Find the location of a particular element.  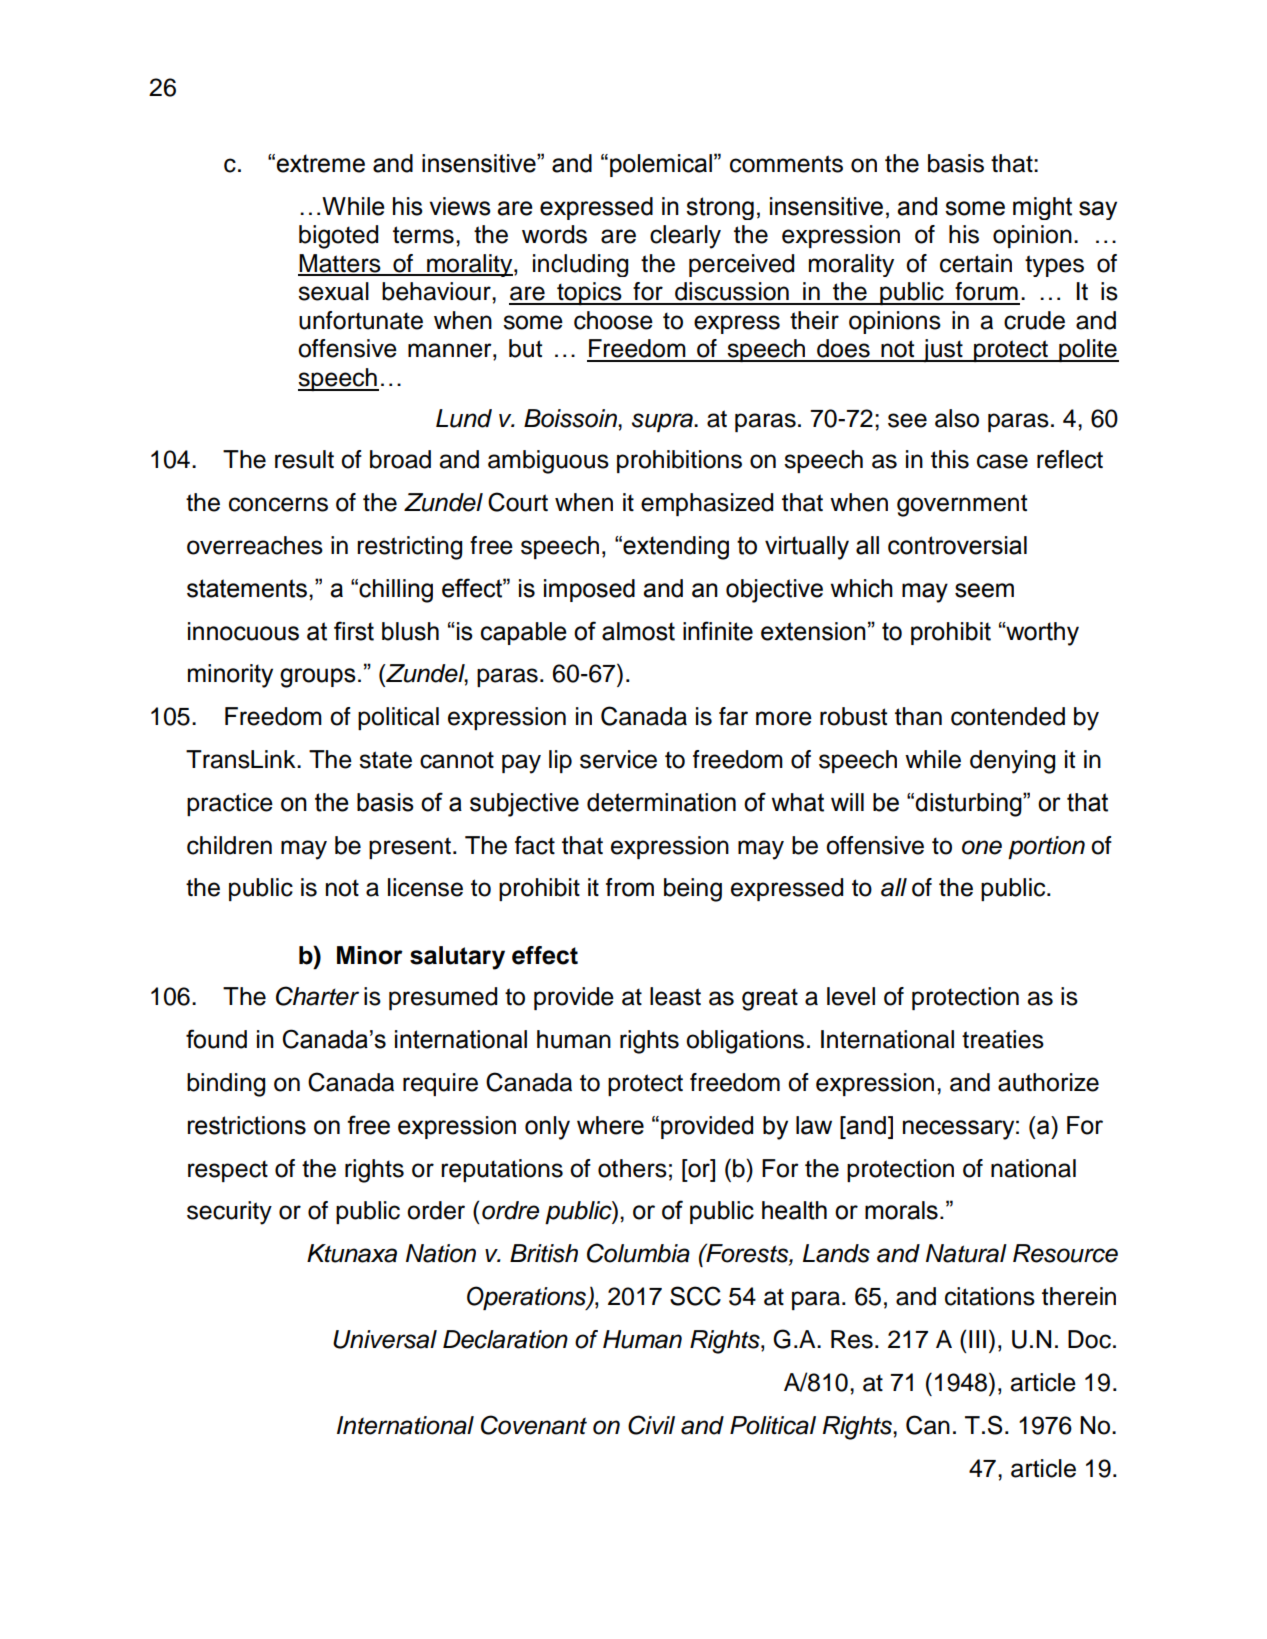

bigoted is located at coordinates (338, 237).
